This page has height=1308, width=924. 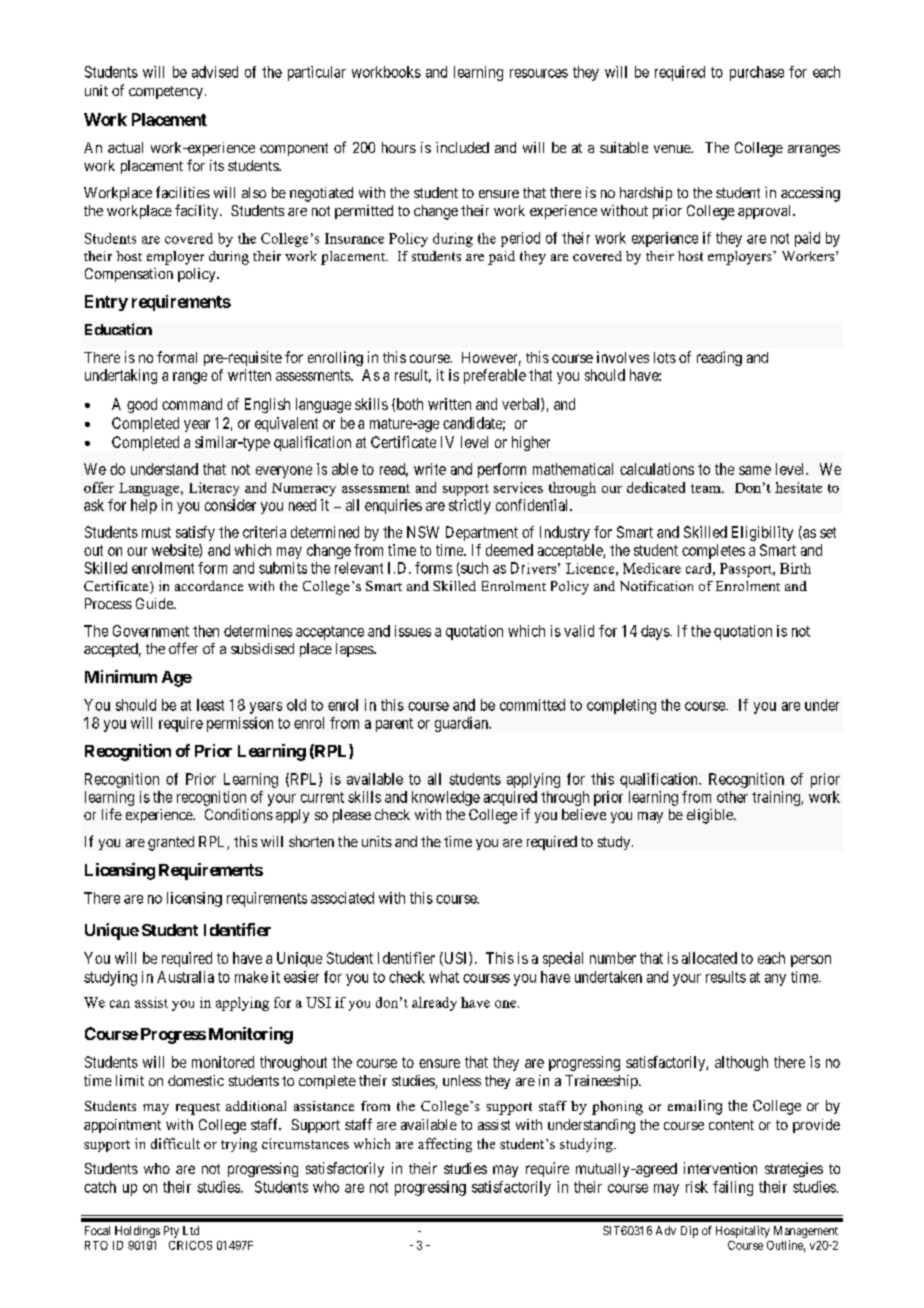 I want to click on eligible, so click(x=711, y=816).
